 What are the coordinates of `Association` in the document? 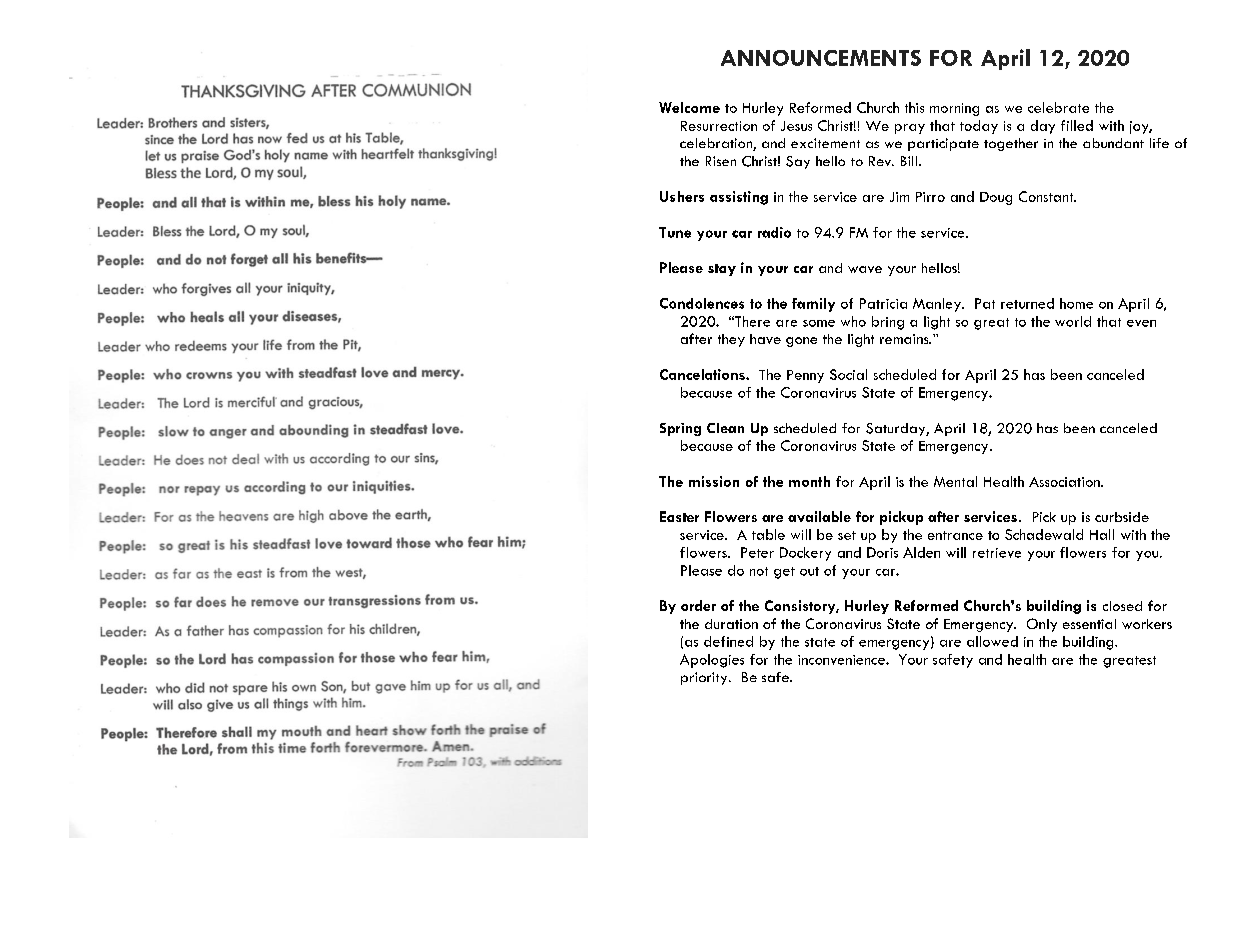 It's located at (1065, 482).
